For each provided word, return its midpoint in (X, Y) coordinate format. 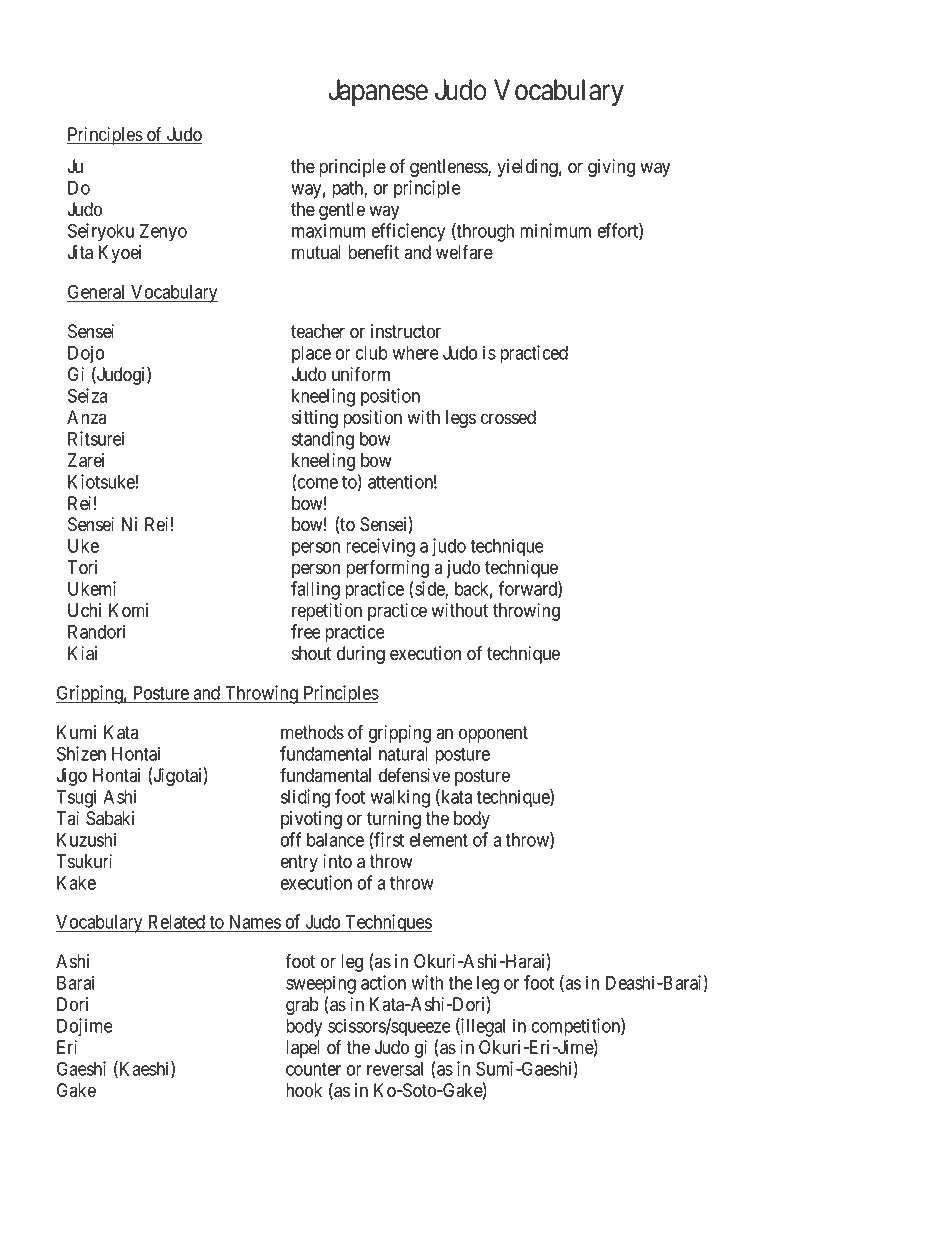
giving (611, 168)
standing (323, 440)
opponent (493, 734)
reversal (395, 1069)
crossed (508, 417)
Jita (80, 252)
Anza (86, 417)
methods (312, 732)
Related (176, 923)
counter (313, 1069)
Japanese (378, 92)
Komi (128, 610)
